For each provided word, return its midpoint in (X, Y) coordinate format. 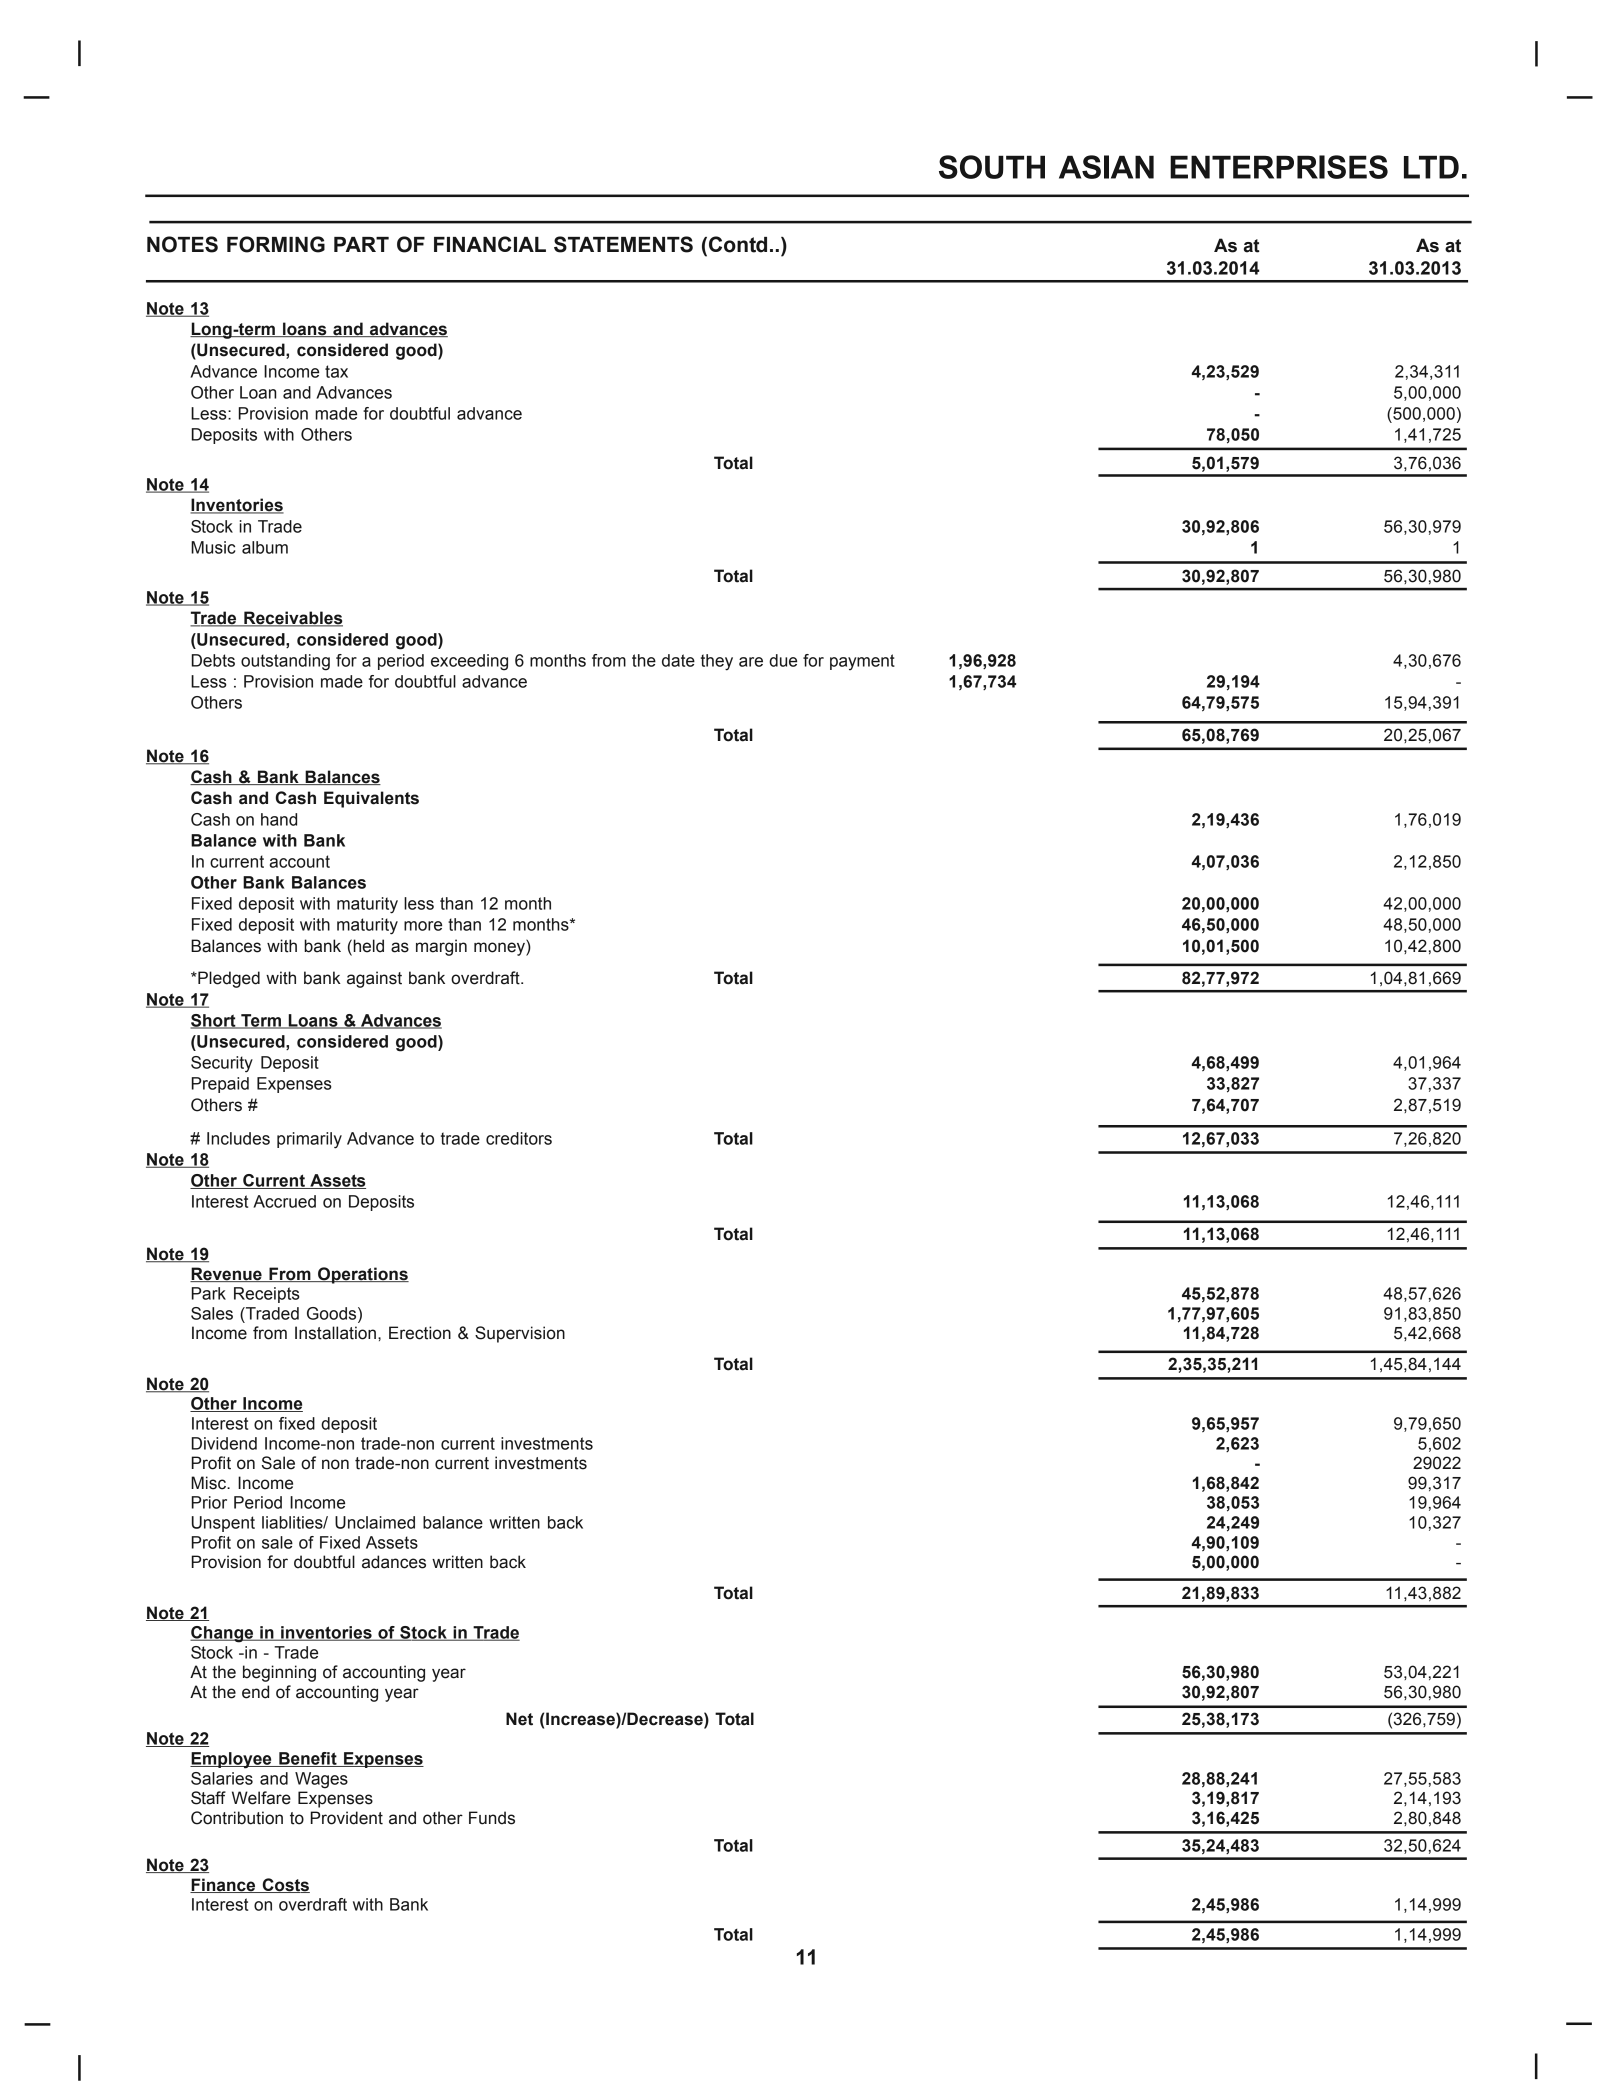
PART (361, 244)
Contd (738, 244)
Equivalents (371, 799)
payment (862, 662)
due (783, 660)
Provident (347, 1818)
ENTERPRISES (1279, 167)
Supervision (520, 1334)
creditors (519, 1138)
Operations (362, 1275)
